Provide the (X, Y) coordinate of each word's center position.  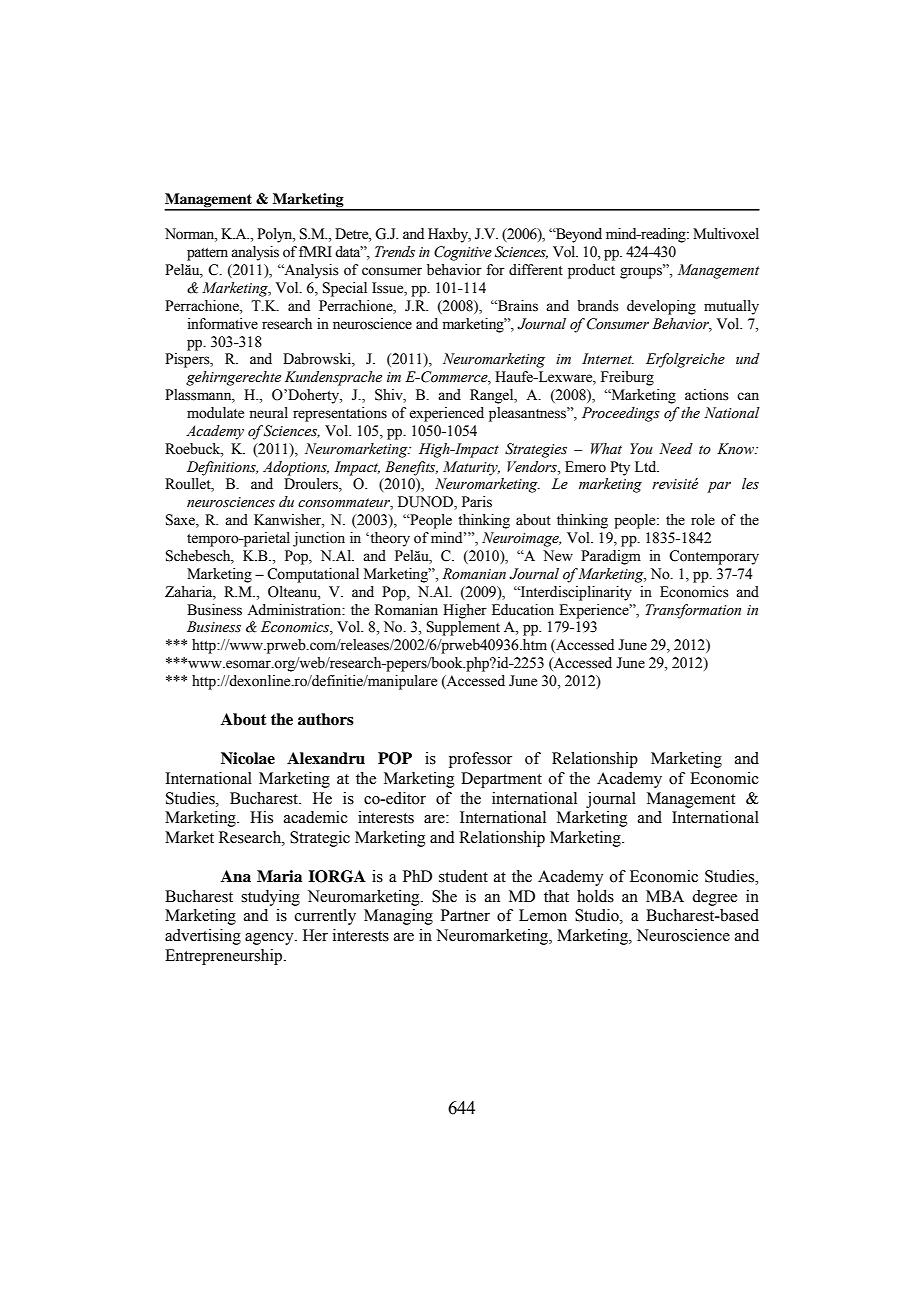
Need (676, 449)
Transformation (693, 611)
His (261, 817)
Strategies (536, 450)
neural (268, 413)
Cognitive (463, 253)
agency (270, 939)
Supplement (463, 628)
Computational (313, 575)
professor (480, 760)
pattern (207, 254)
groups (642, 272)
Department (501, 780)
